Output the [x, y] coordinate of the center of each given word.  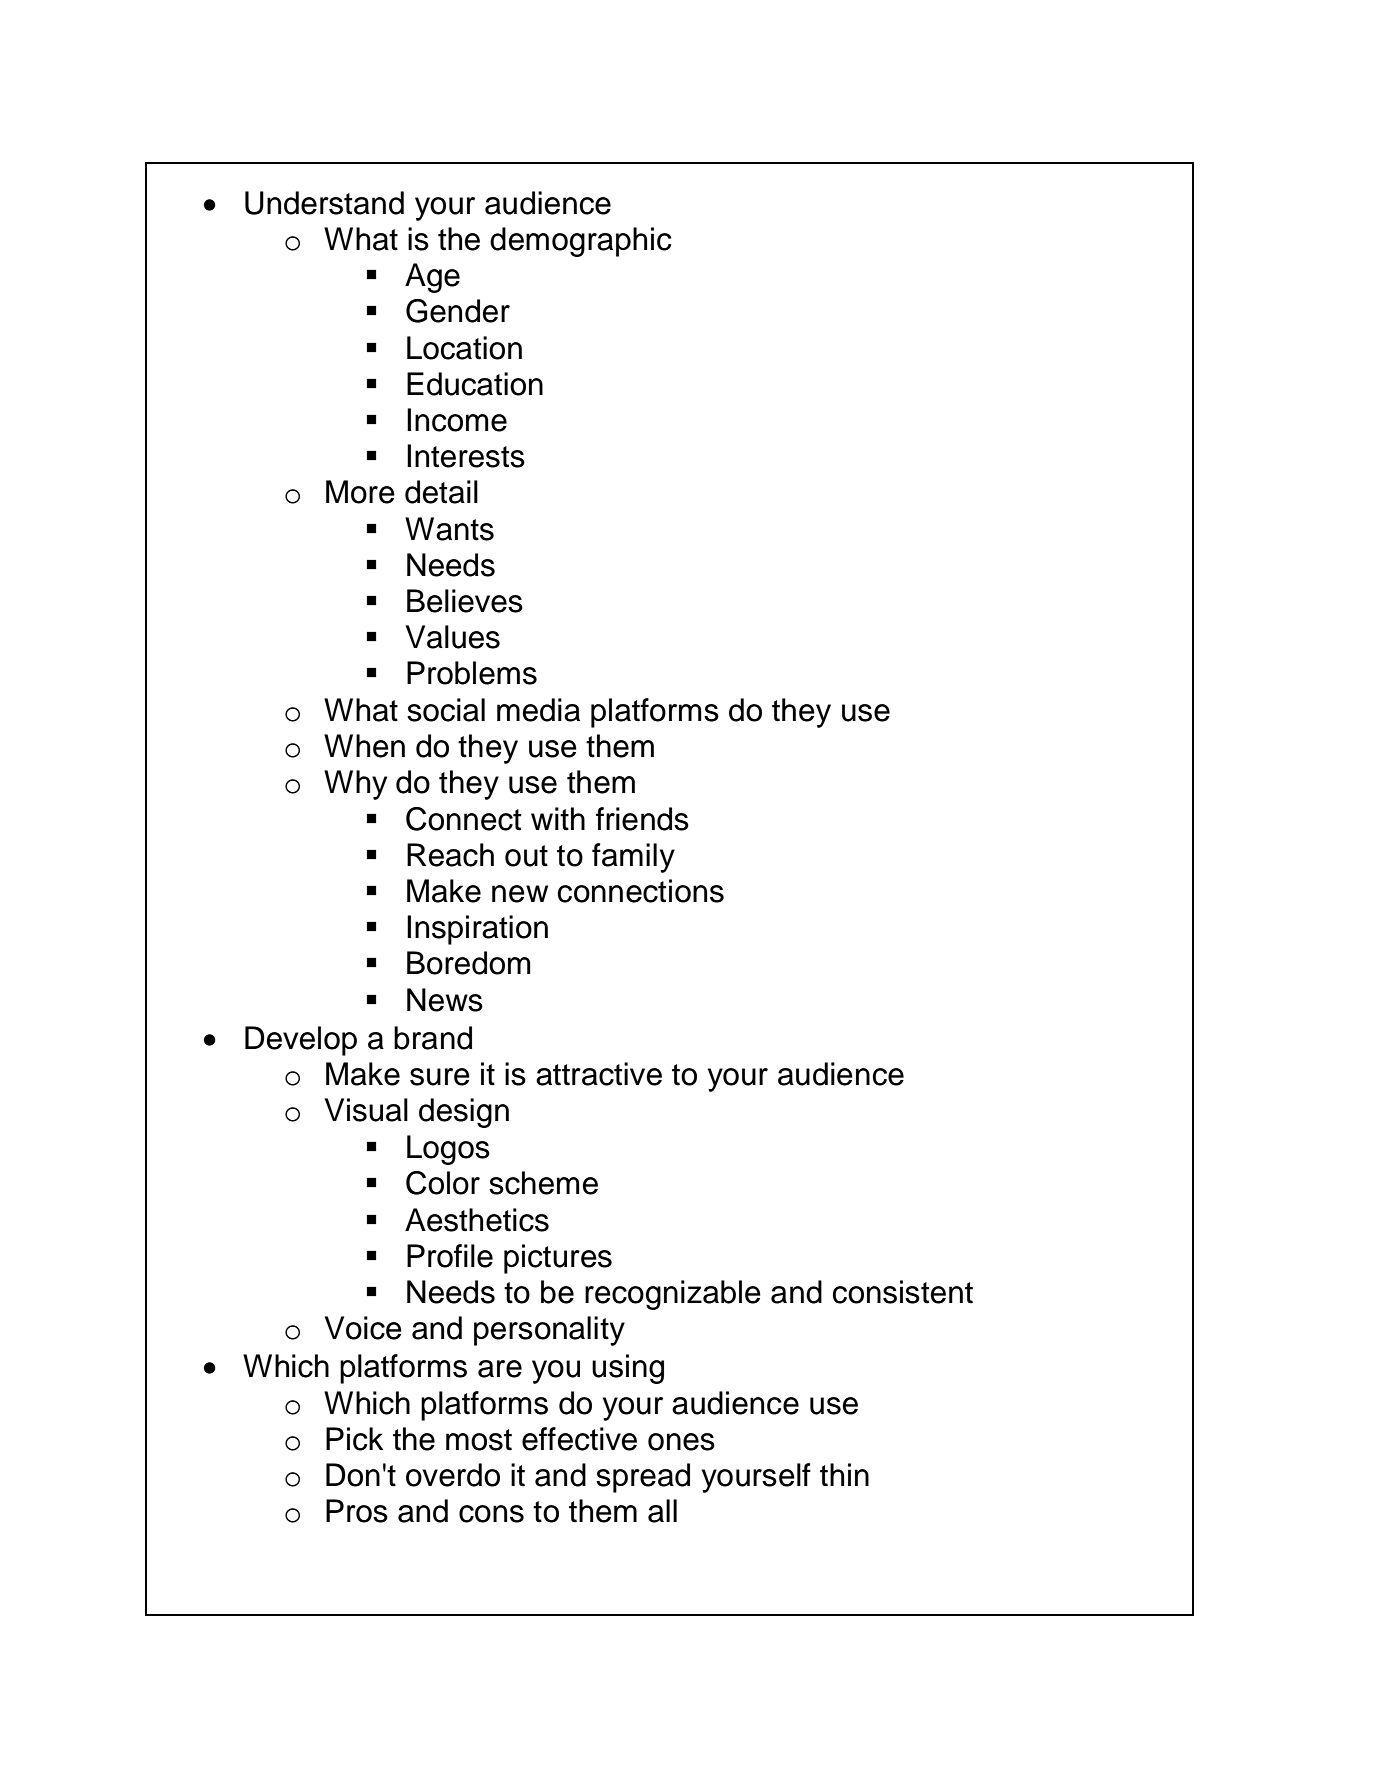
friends [642, 819]
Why [355, 785]
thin [844, 1475]
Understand [324, 203]
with [558, 819]
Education [475, 384]
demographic [581, 242]
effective [579, 1439]
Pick [354, 1439]
